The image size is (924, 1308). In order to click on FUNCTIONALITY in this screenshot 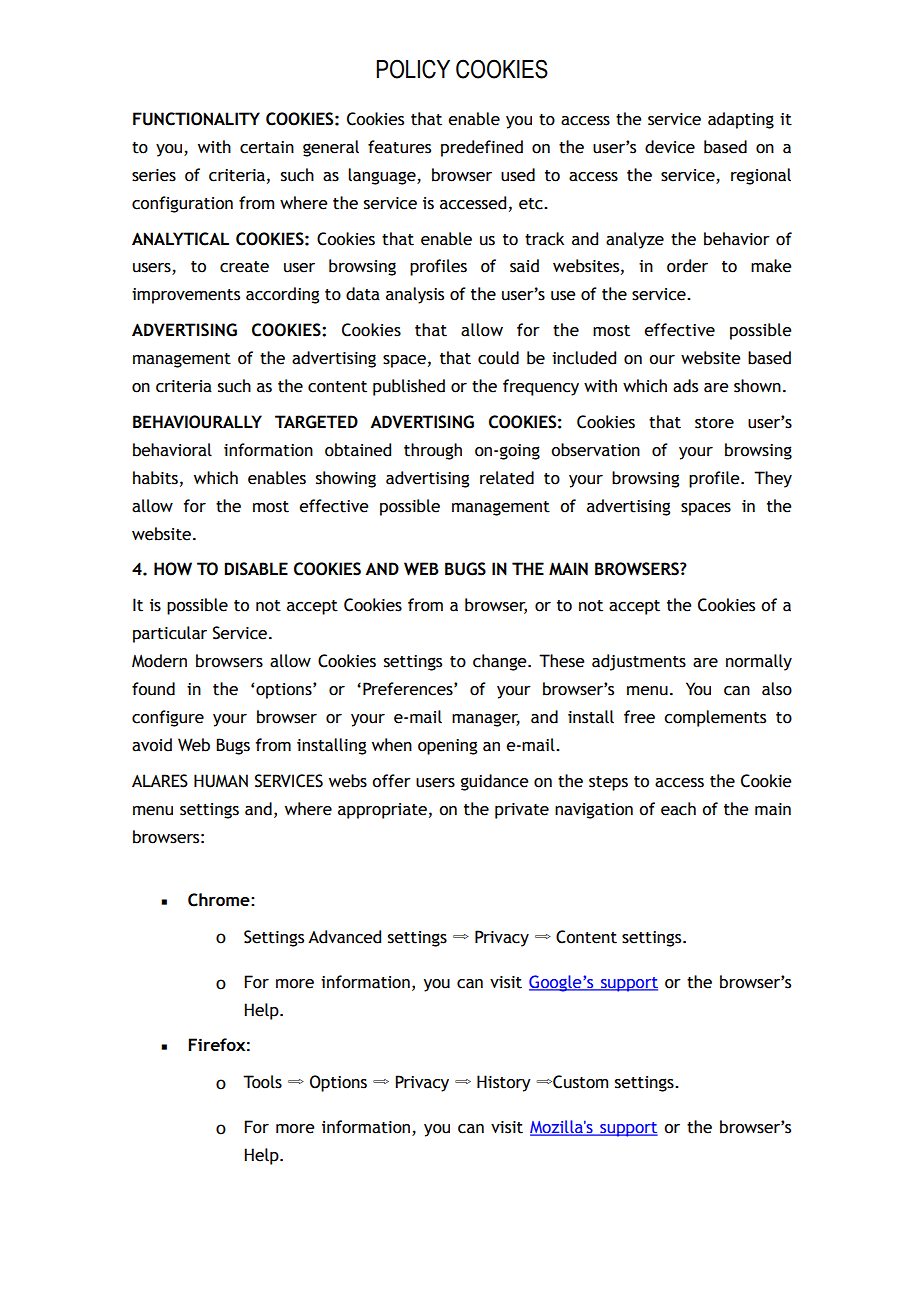, I will do `click(196, 119)`.
